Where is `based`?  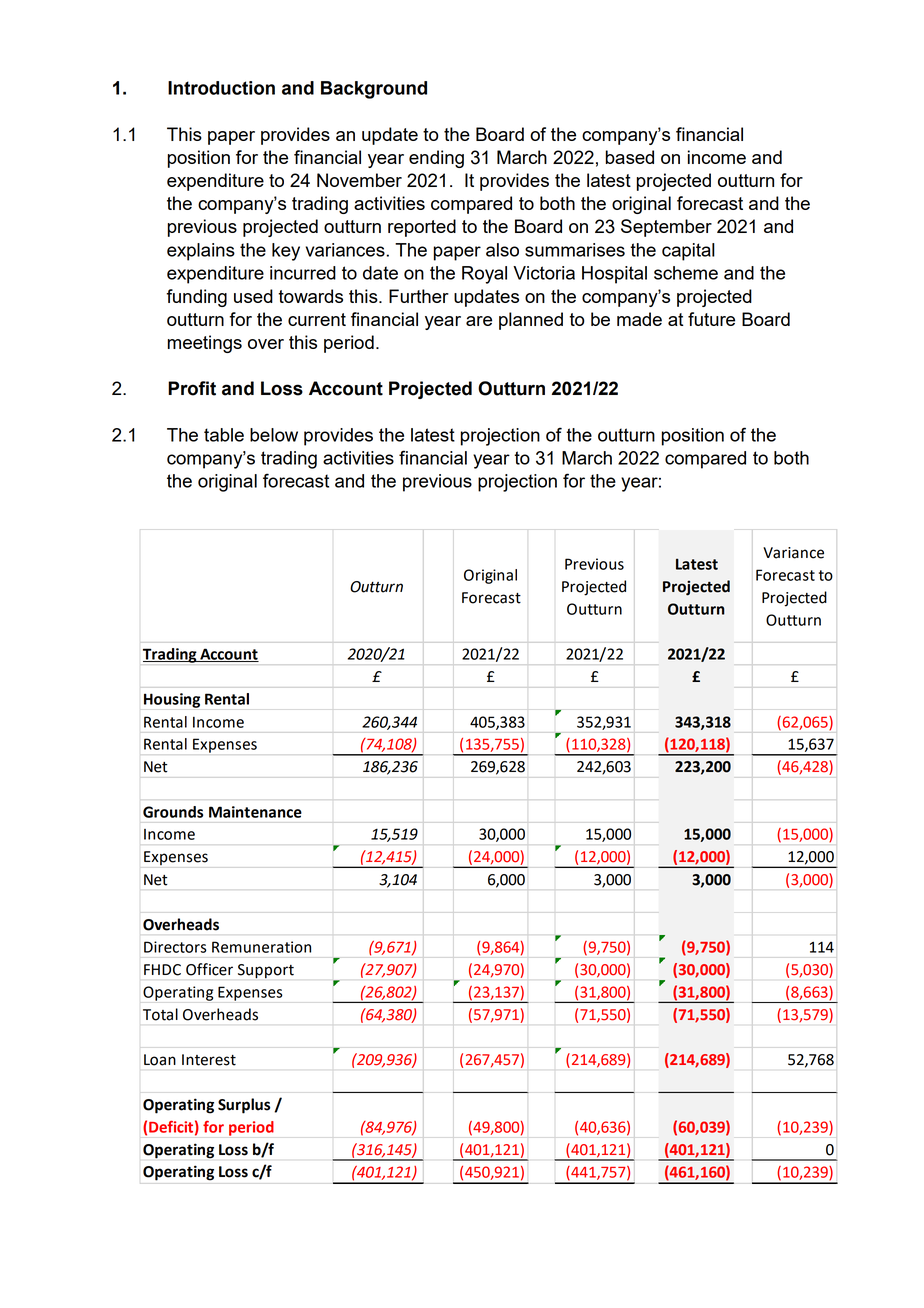 based is located at coordinates (630, 157).
